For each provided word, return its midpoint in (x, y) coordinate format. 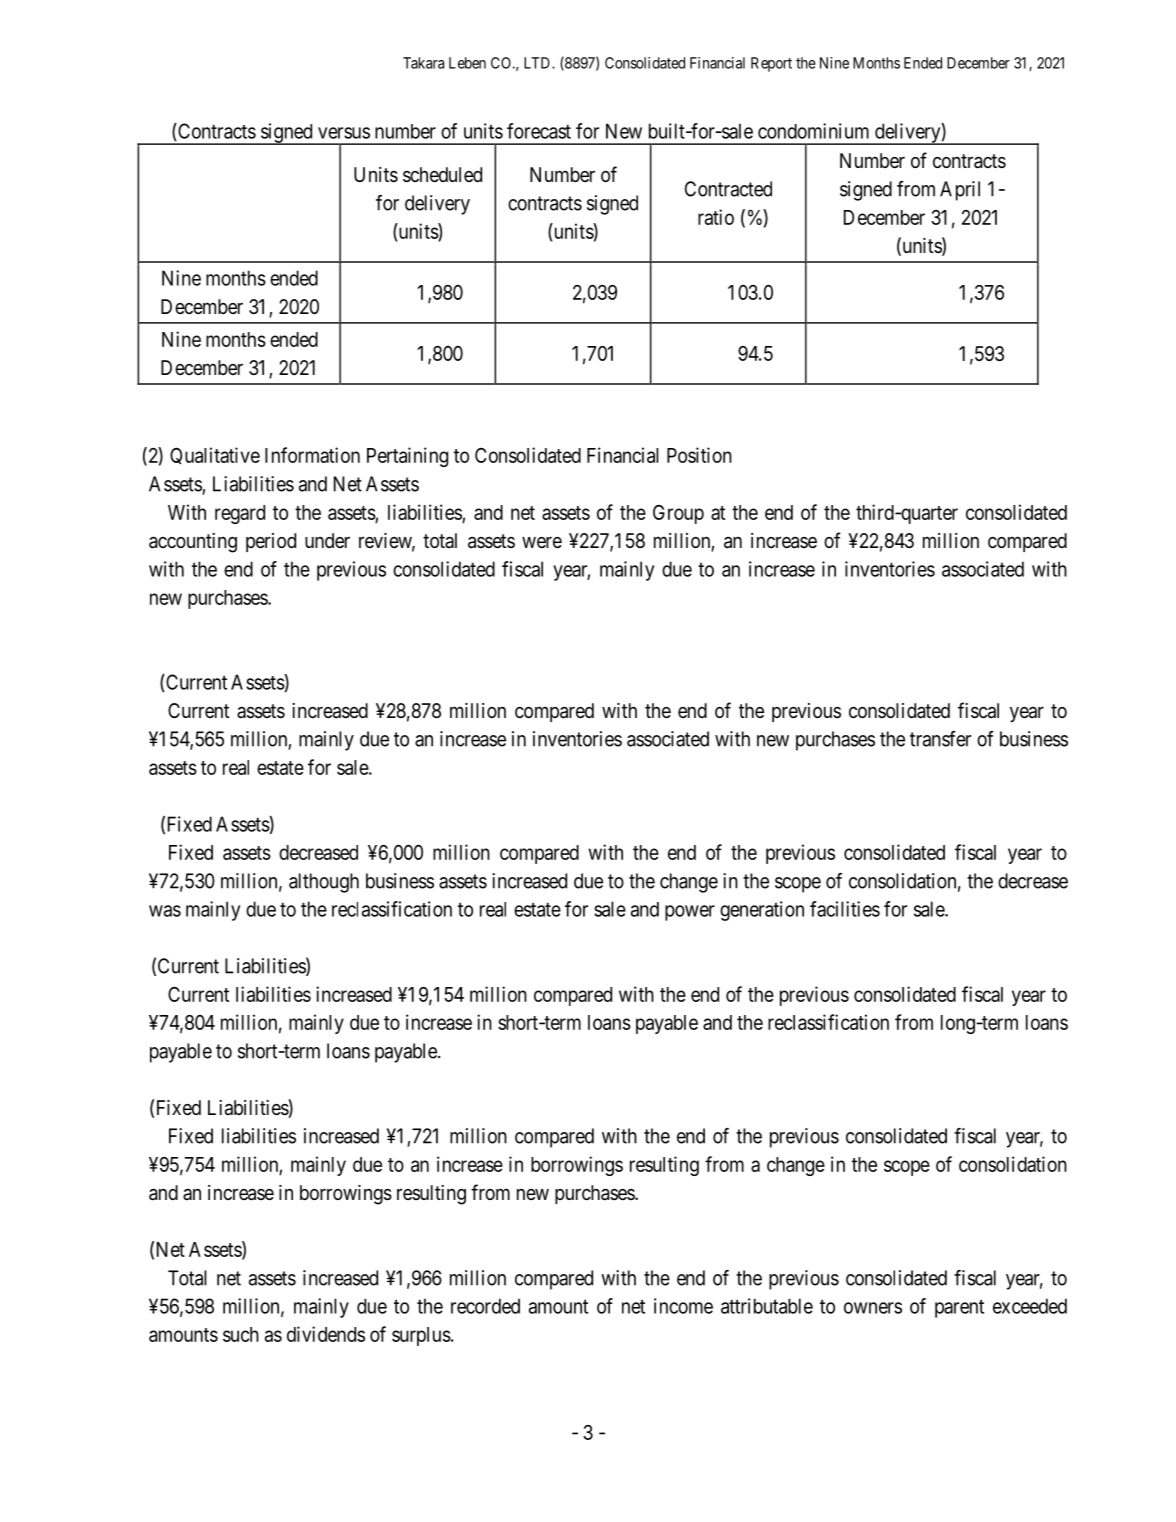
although (324, 883)
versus (344, 133)
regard (240, 514)
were (542, 542)
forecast (539, 131)
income (683, 1306)
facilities (845, 909)
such (241, 1334)
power (690, 913)
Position (699, 455)
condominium (813, 131)
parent (959, 1308)
